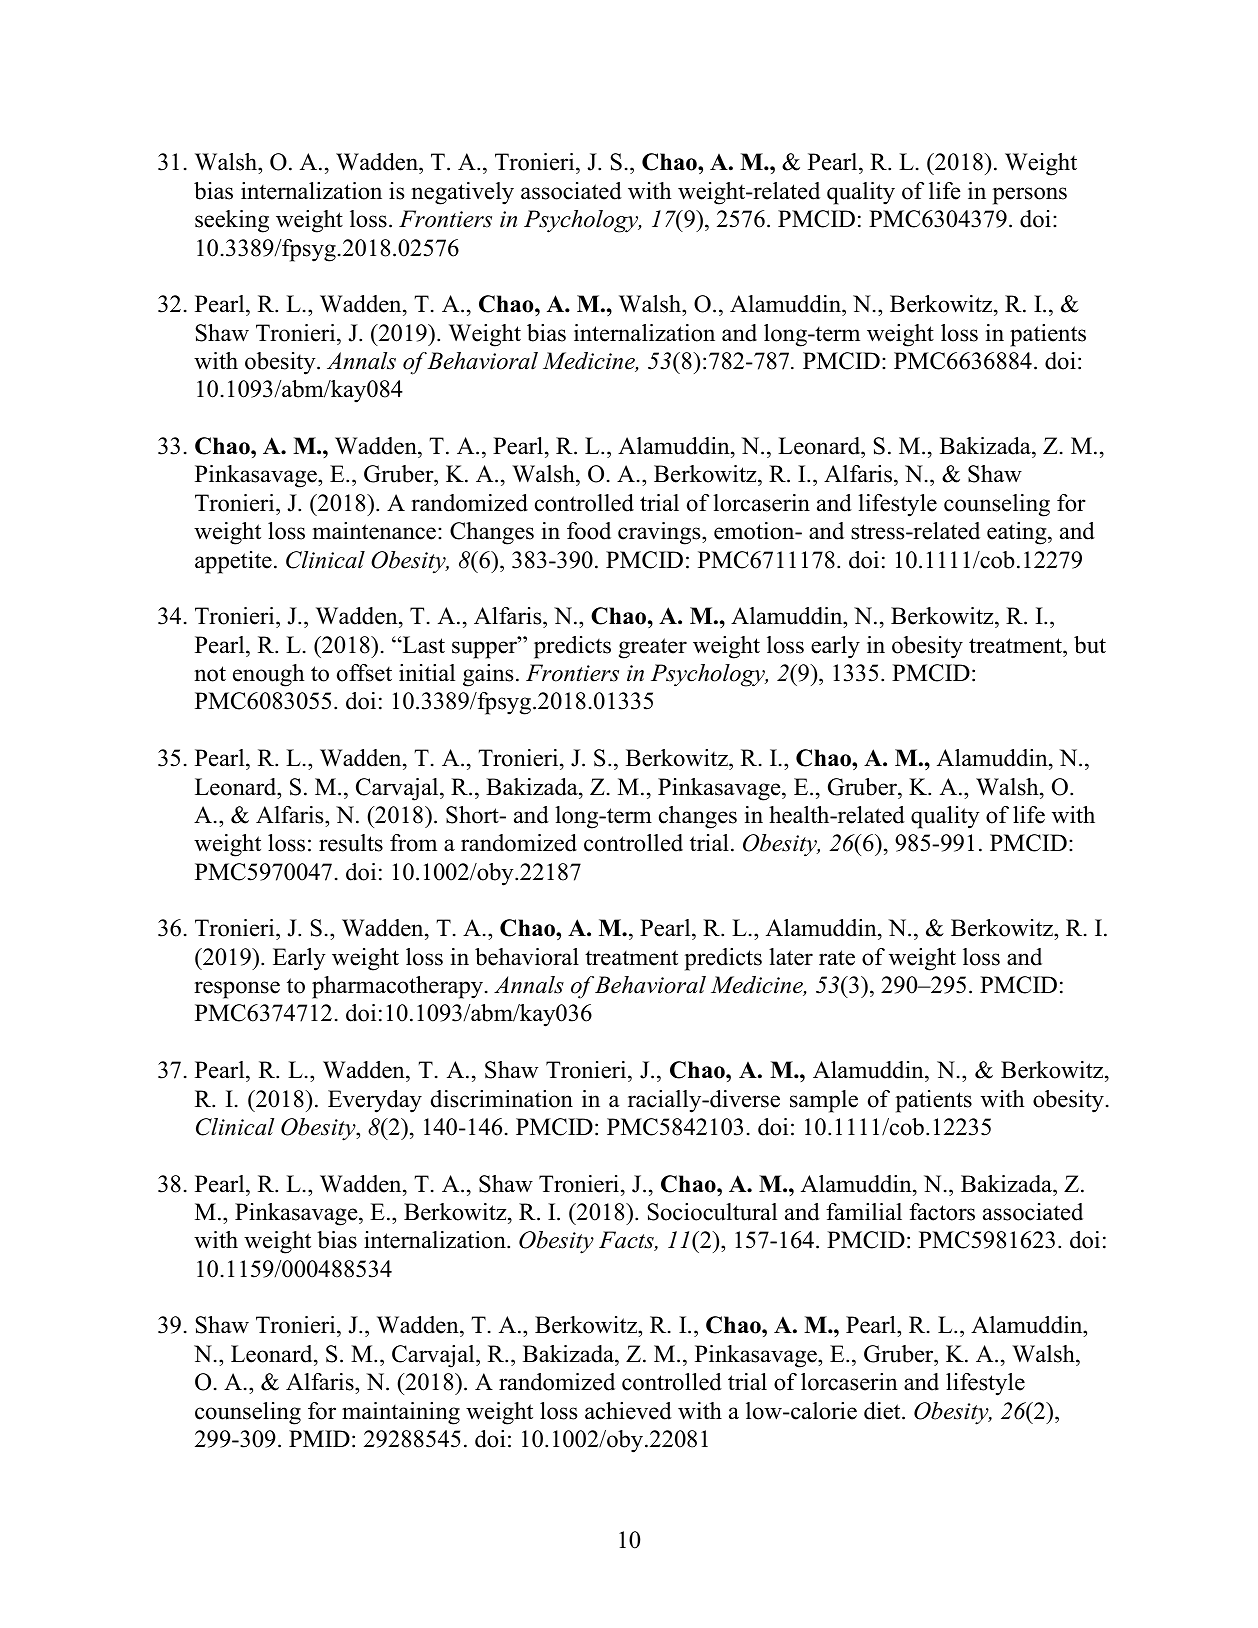 This page has height=1628, width=1258. What do you see at coordinates (1030, 196) in the page?
I see `persons` at bounding box center [1030, 196].
